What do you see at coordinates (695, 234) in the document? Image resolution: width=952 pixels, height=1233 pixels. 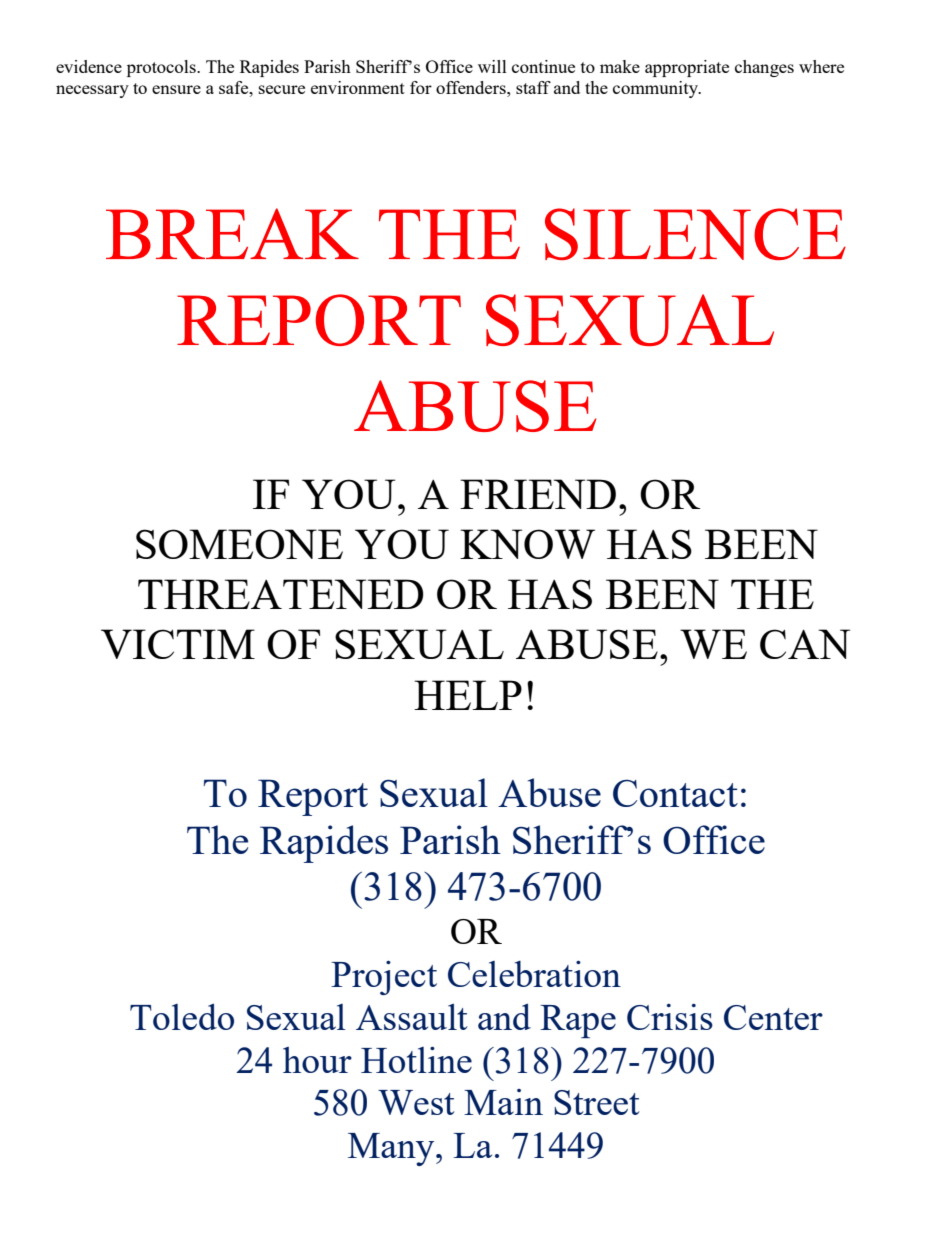 I see `SILENCE` at bounding box center [695, 234].
